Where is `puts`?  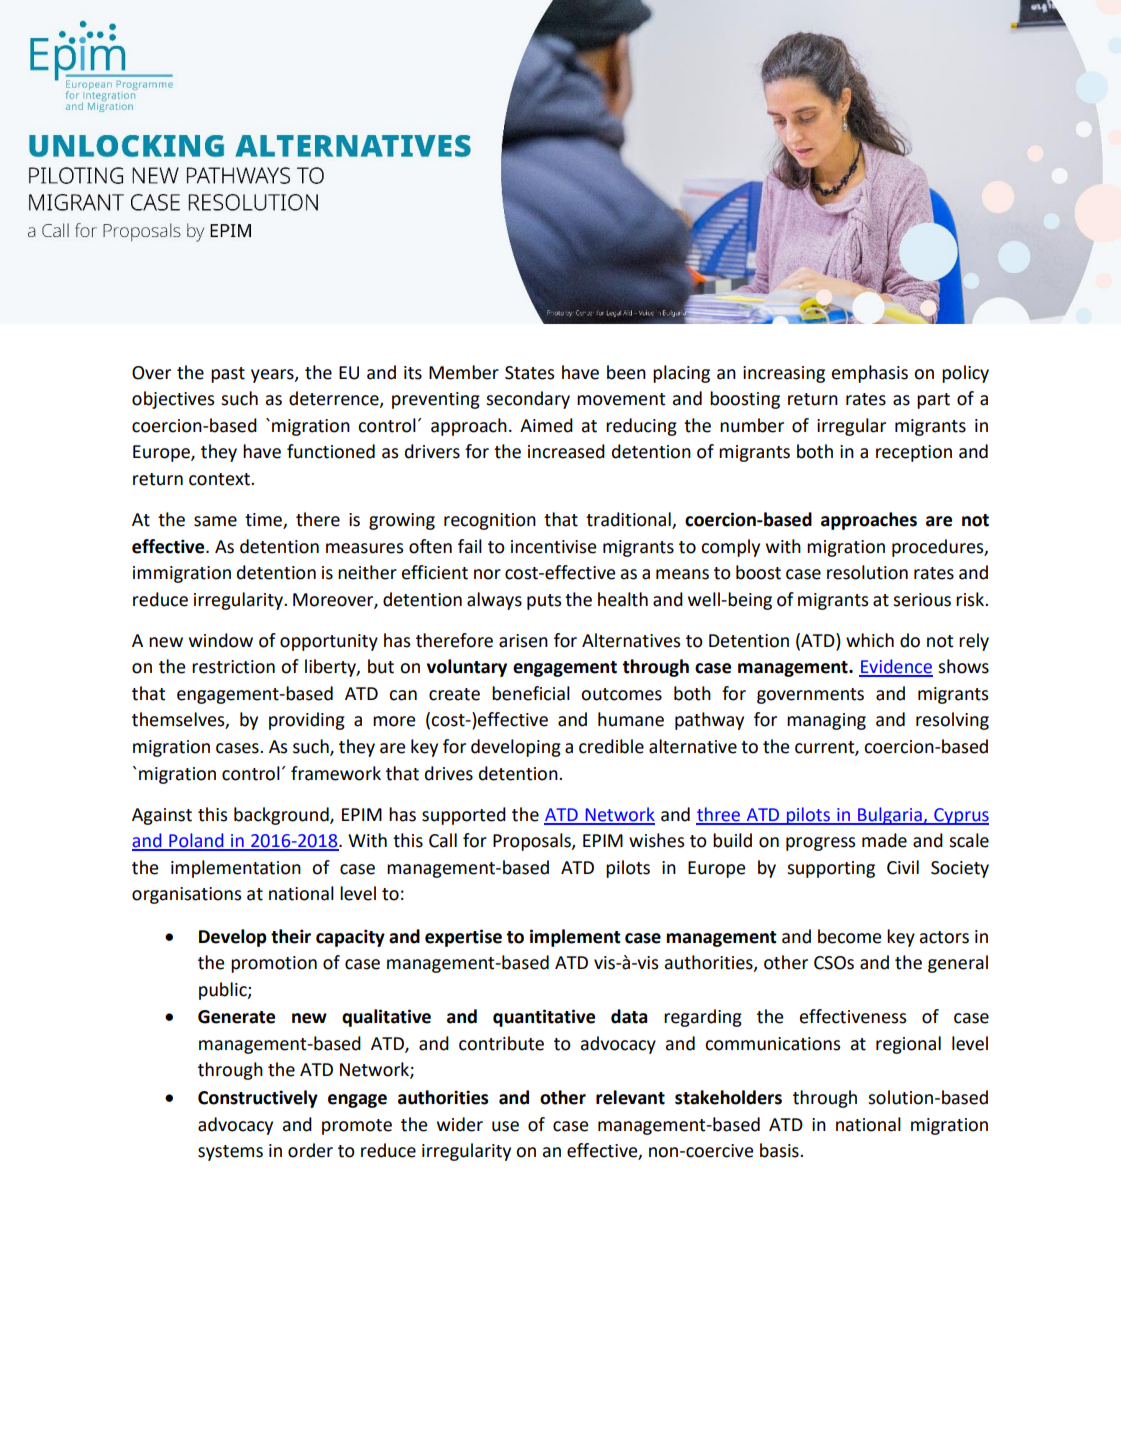
puts is located at coordinates (544, 602).
